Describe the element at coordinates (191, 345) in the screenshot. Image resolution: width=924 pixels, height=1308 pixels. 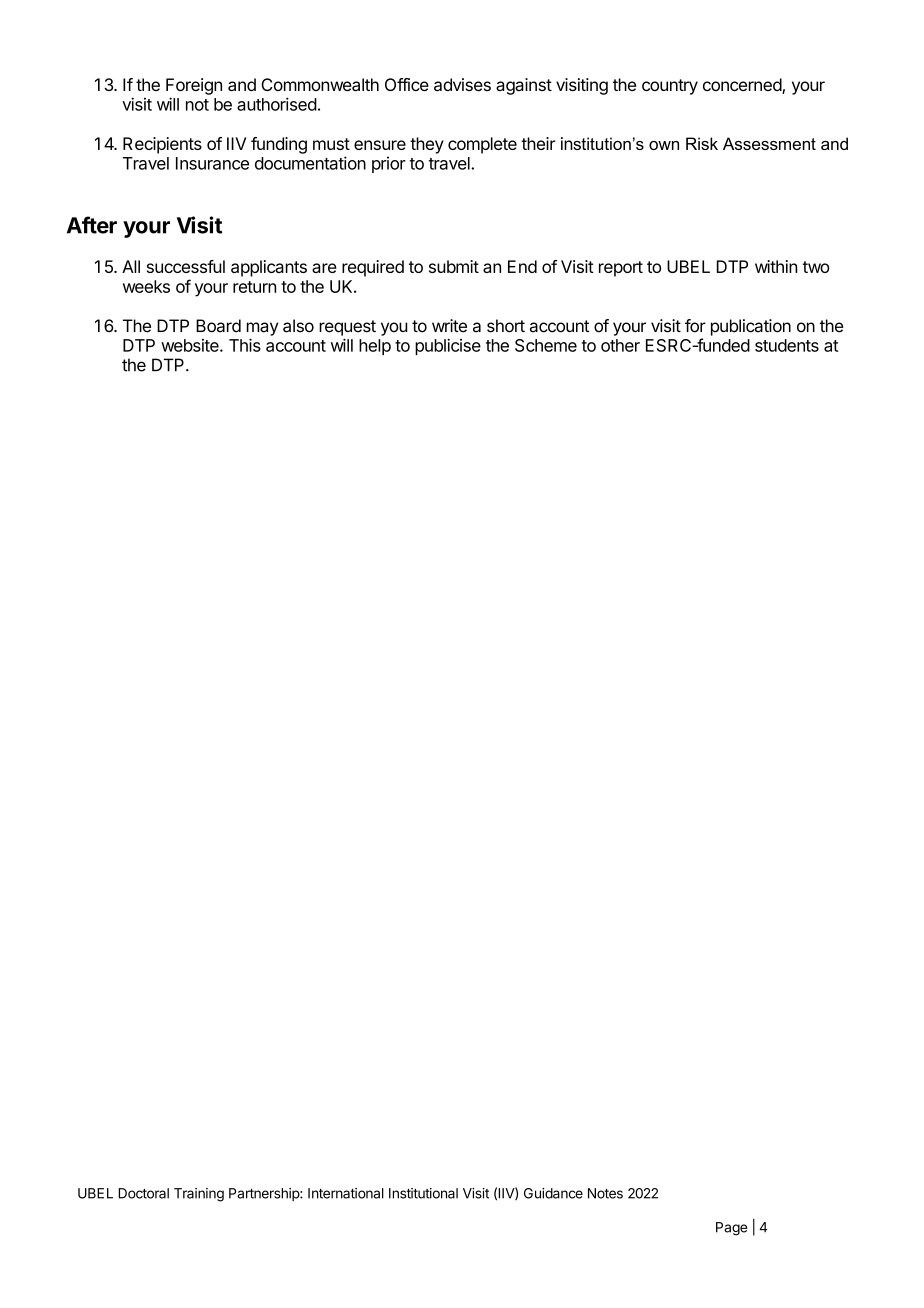
I see `website` at that location.
